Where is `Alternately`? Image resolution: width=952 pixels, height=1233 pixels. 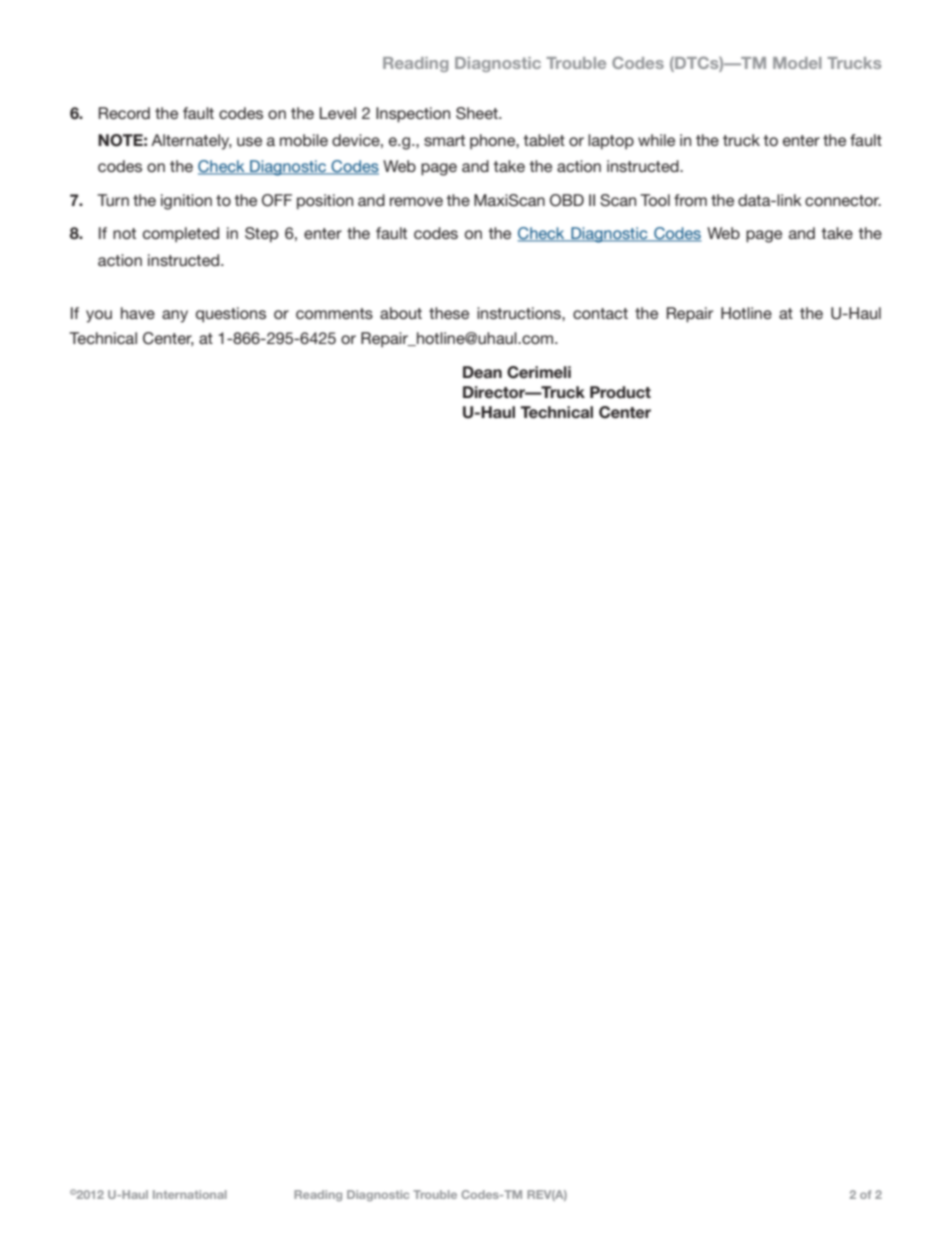
Alternately is located at coordinates (191, 142).
